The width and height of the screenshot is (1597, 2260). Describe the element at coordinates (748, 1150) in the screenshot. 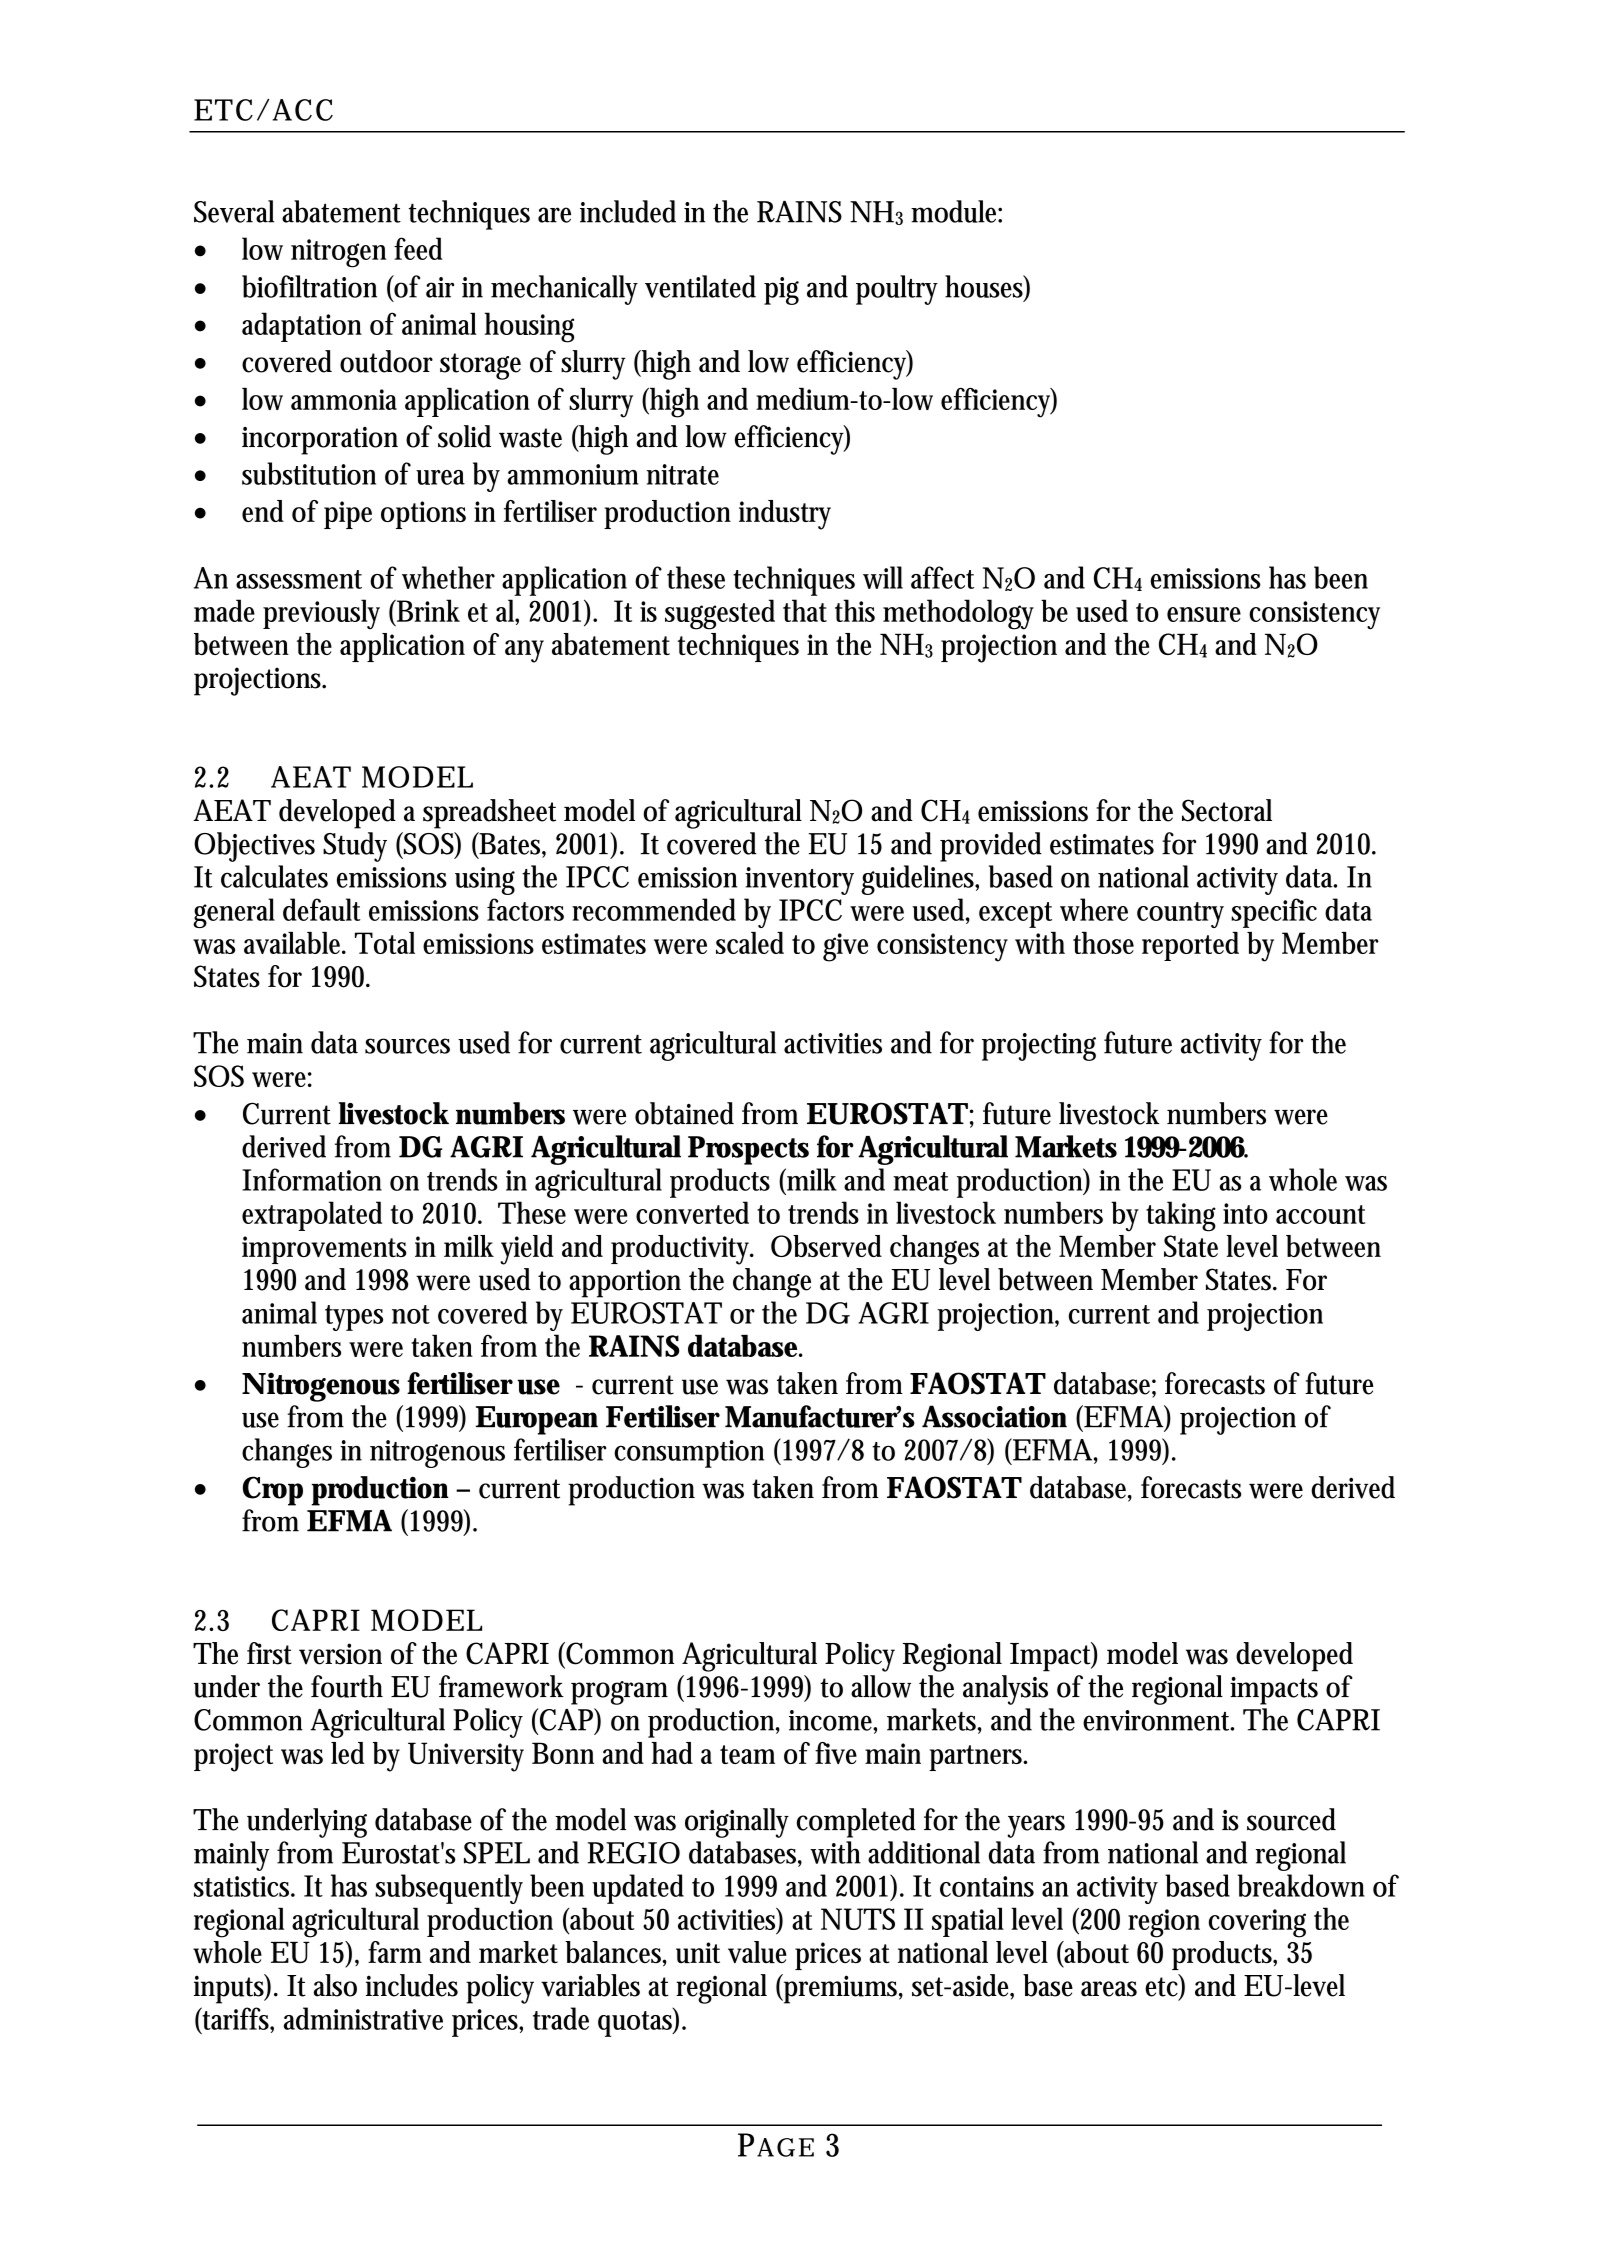

I see `Prospects` at that location.
